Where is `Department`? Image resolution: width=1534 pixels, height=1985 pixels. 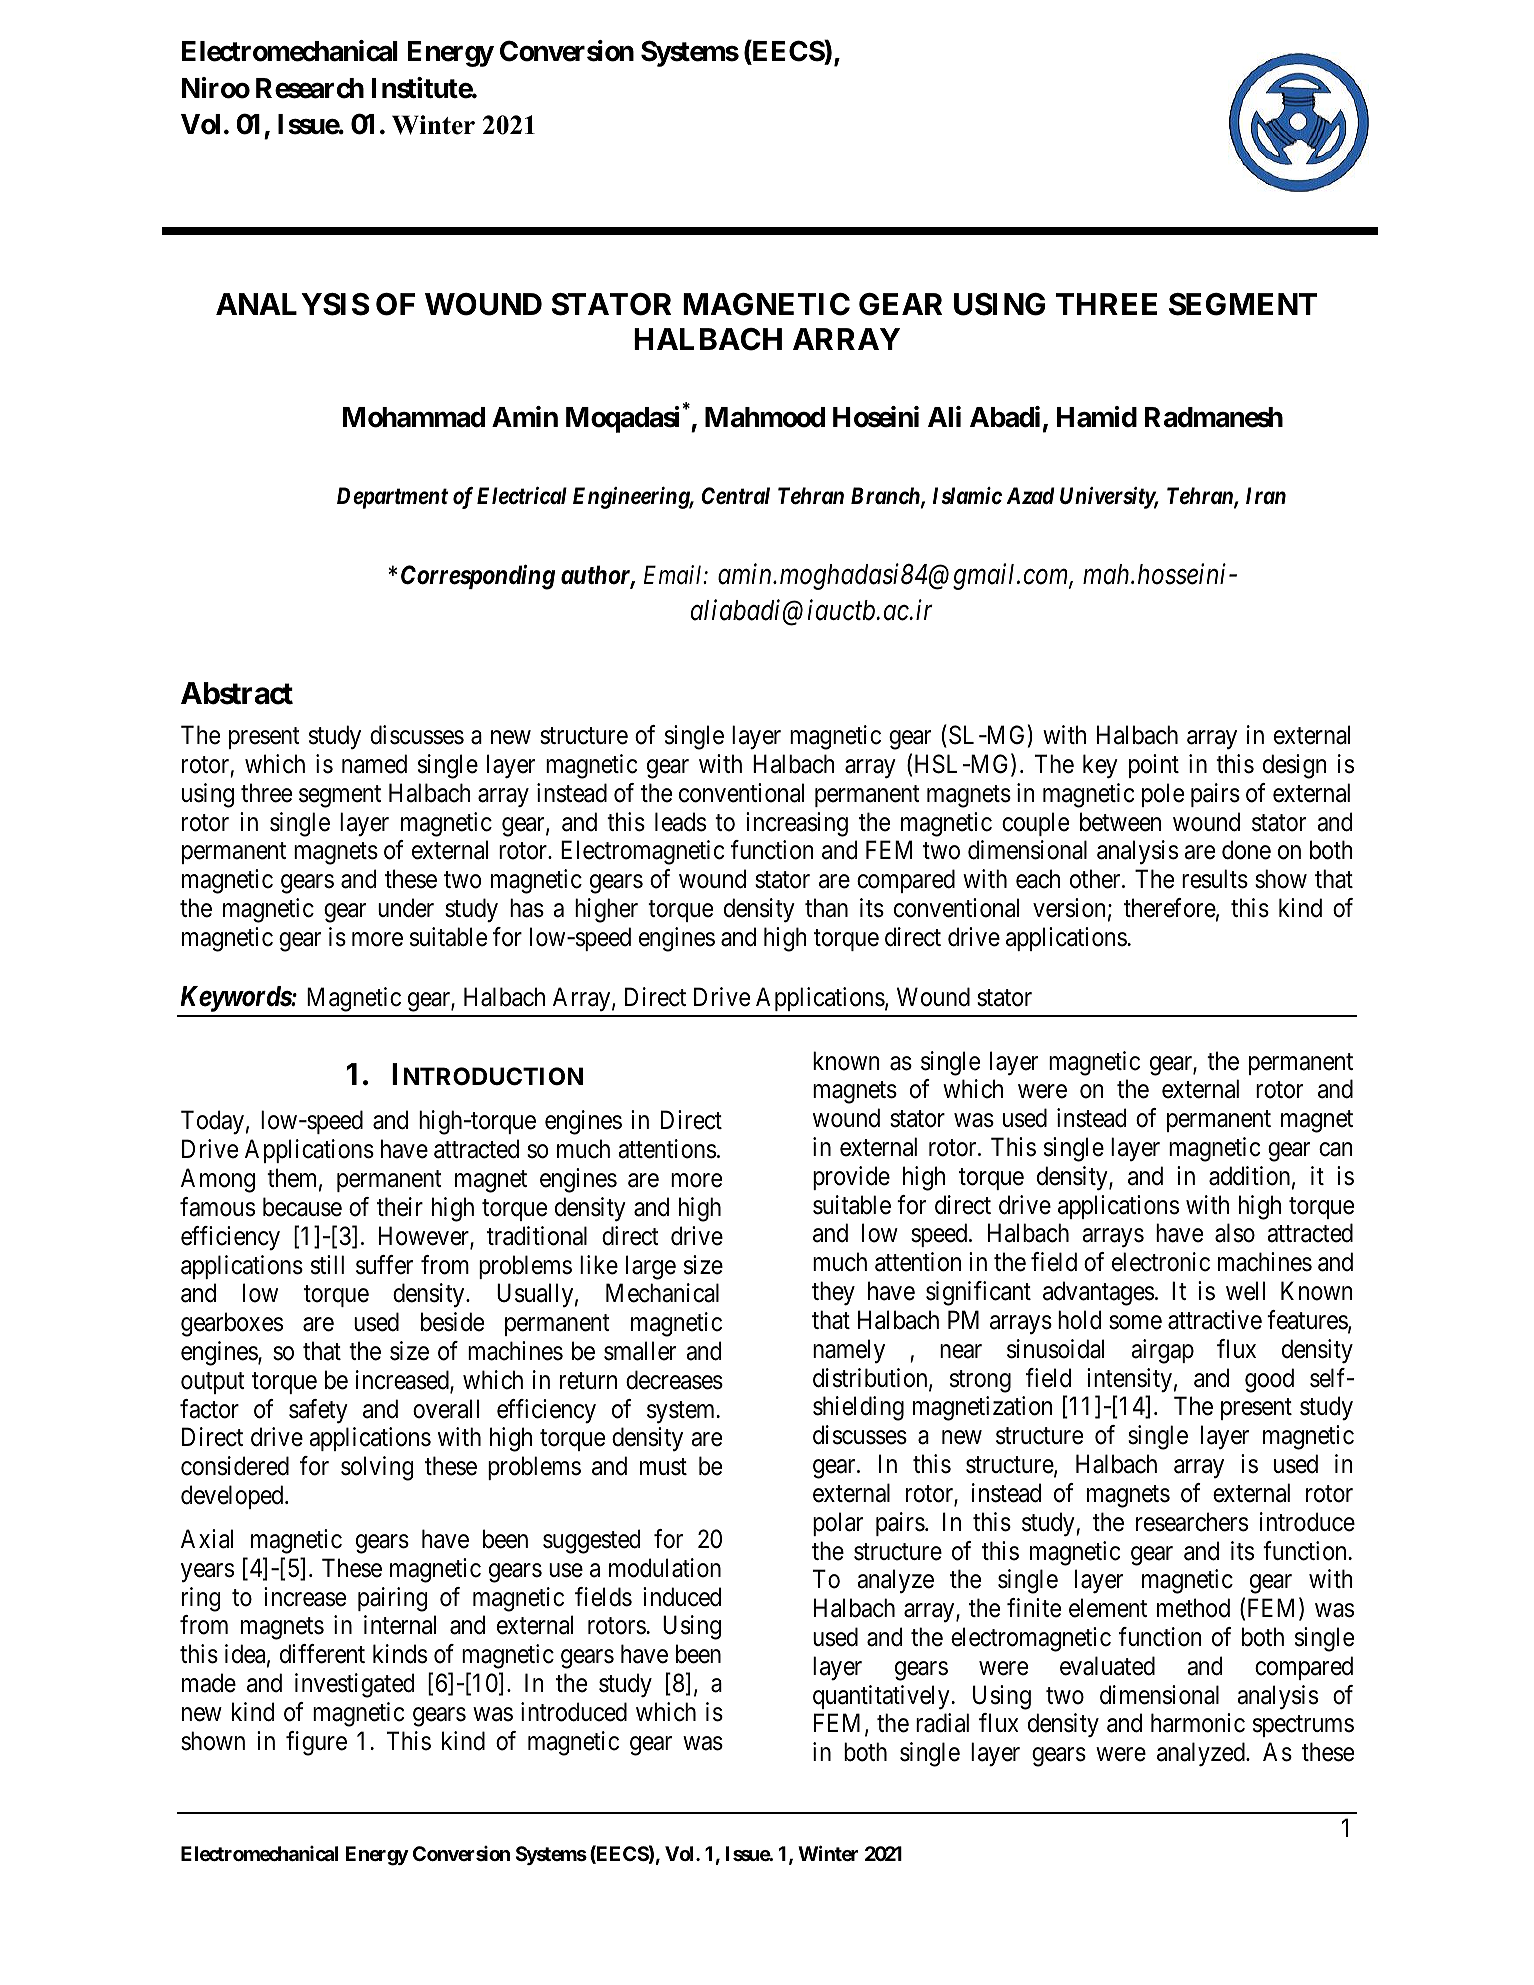
Department is located at coordinates (392, 498).
